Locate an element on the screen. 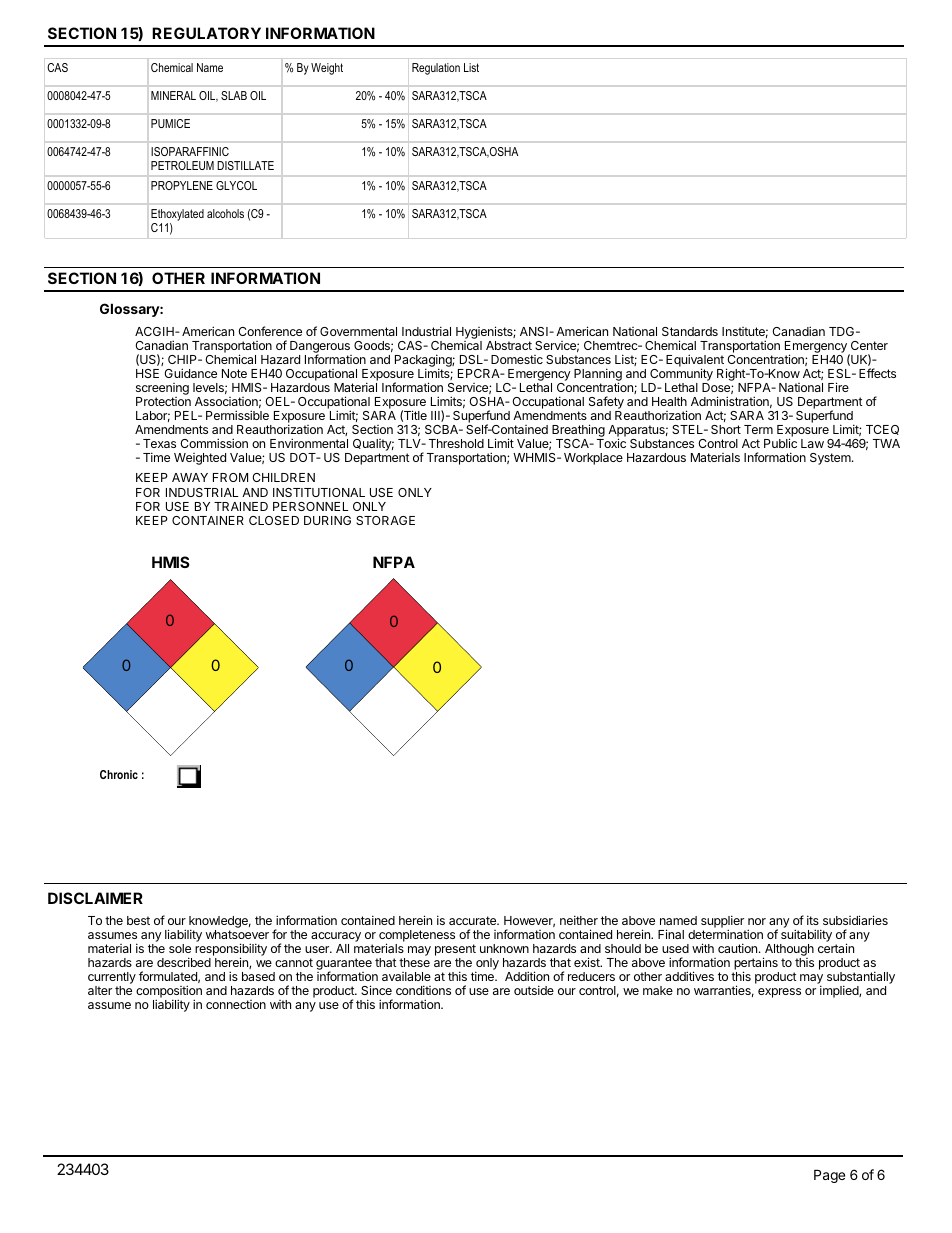  STORAGE is located at coordinates (385, 520).
